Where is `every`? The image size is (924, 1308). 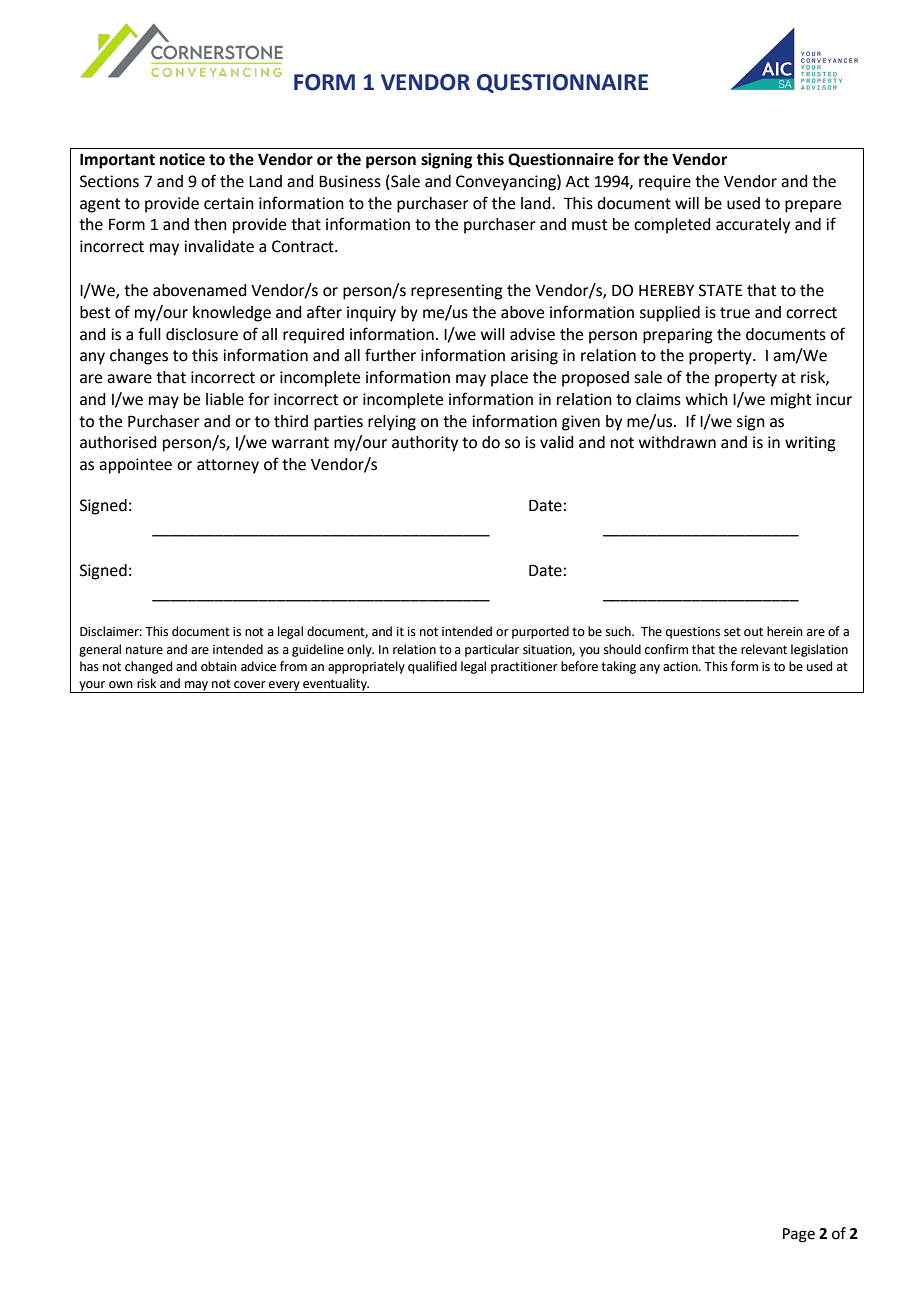 every is located at coordinates (284, 687).
